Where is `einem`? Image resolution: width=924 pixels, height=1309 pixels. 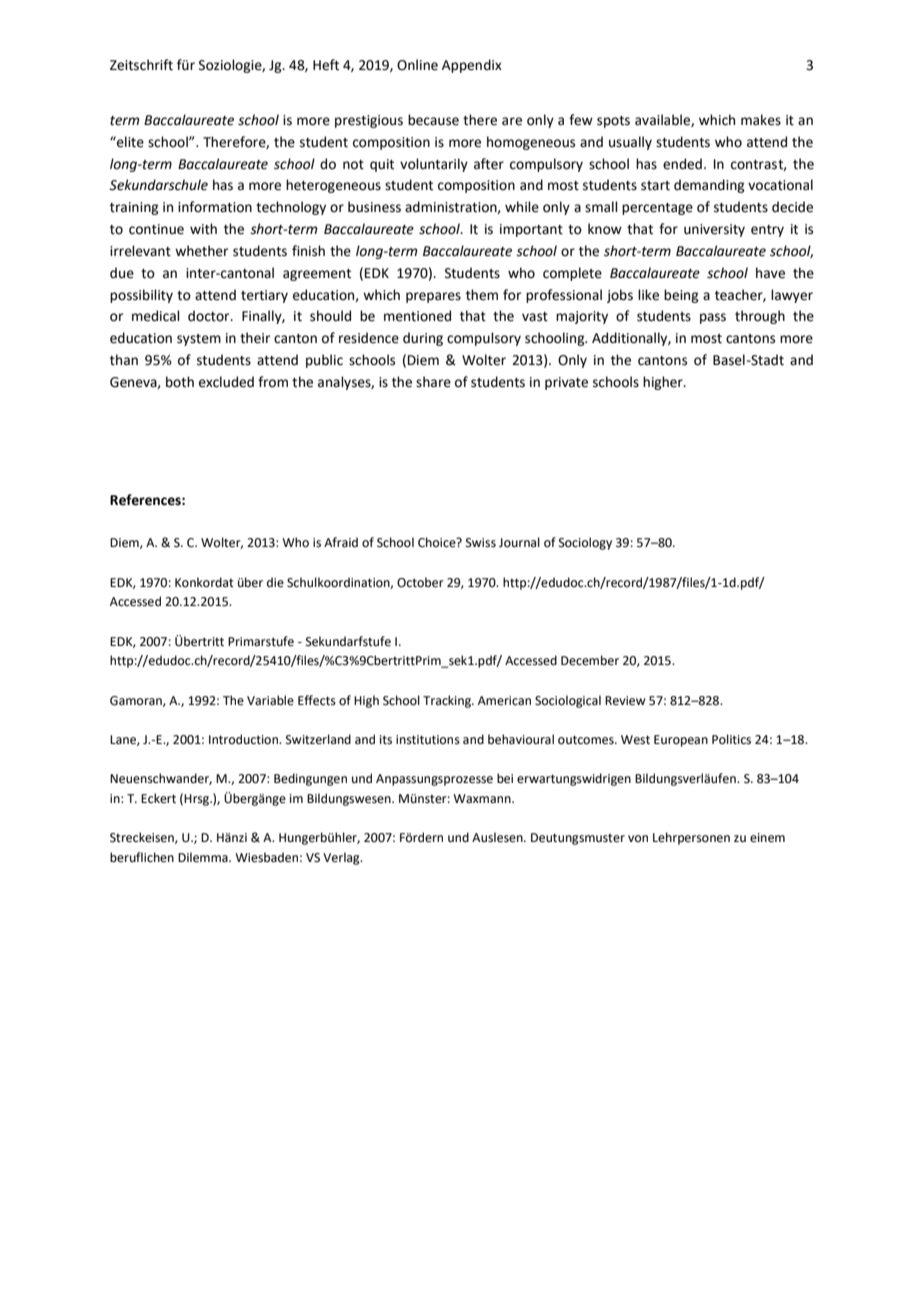
einem is located at coordinates (767, 838).
